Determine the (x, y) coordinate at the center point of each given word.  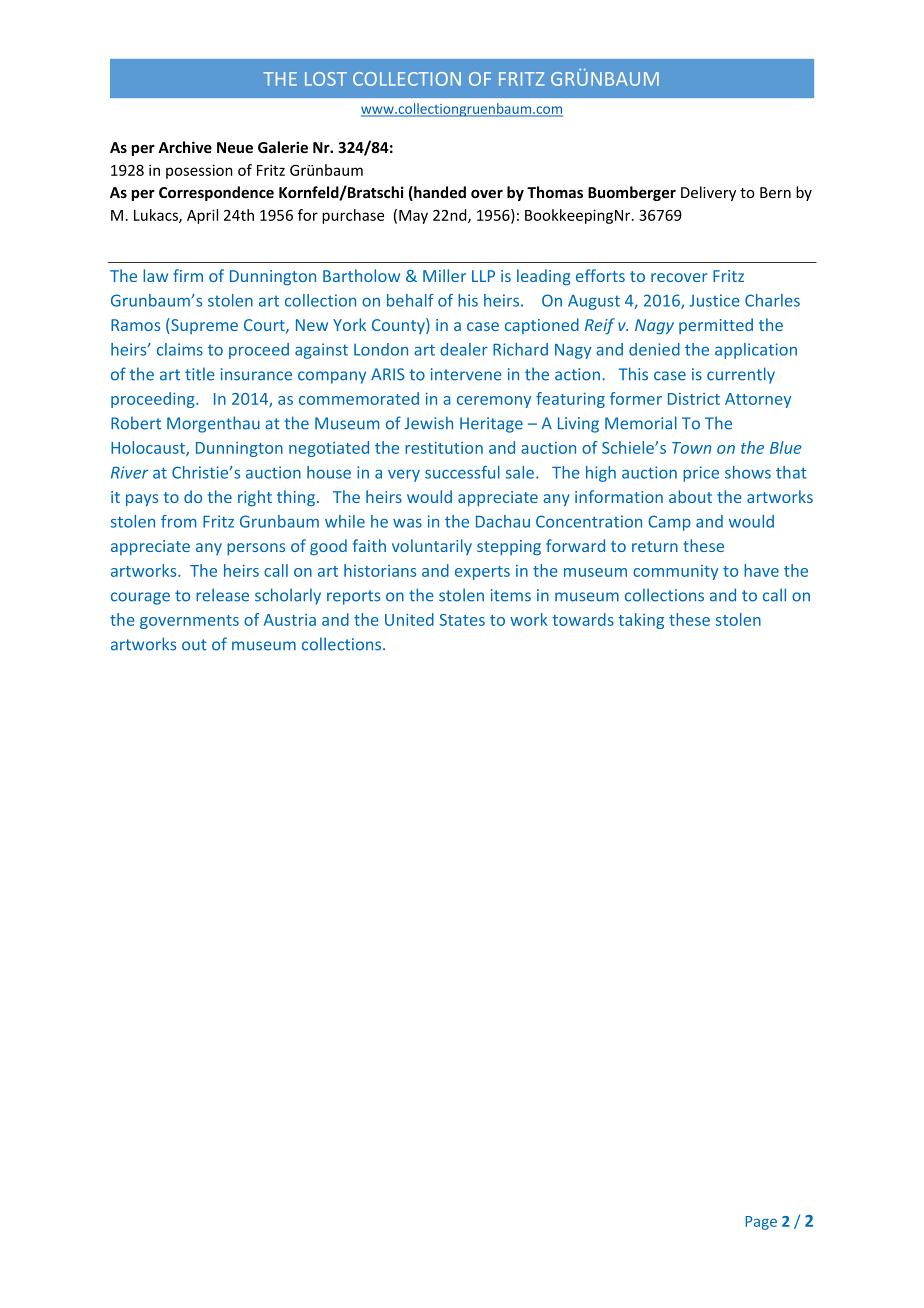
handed (439, 193)
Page (761, 1223)
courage (140, 598)
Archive (185, 147)
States (462, 620)
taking (641, 621)
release (222, 595)
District (694, 399)
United (409, 619)
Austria (290, 620)
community (675, 572)
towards (583, 619)
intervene (466, 374)
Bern (775, 192)
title (200, 374)
